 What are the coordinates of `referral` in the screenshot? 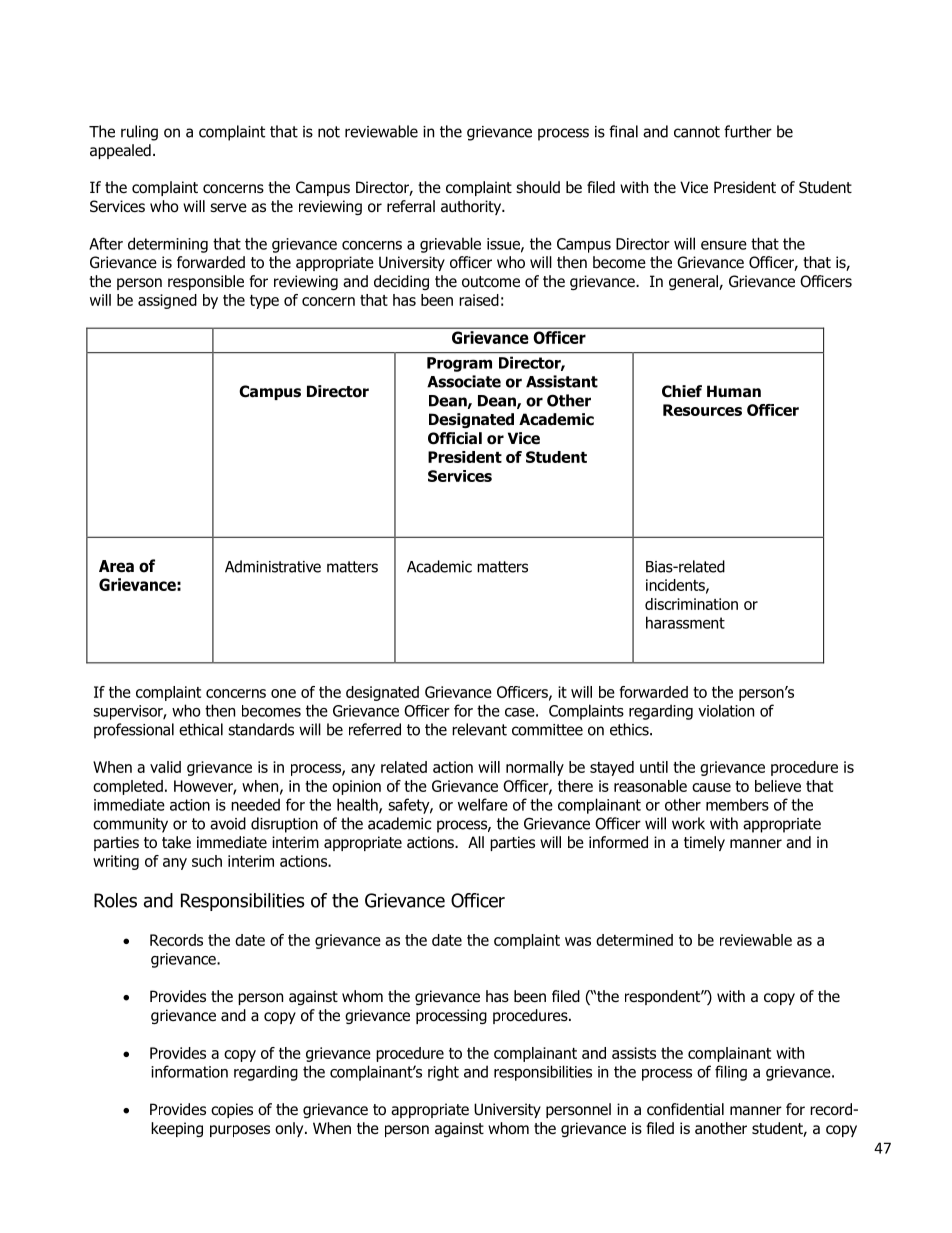 It's located at (411, 206).
